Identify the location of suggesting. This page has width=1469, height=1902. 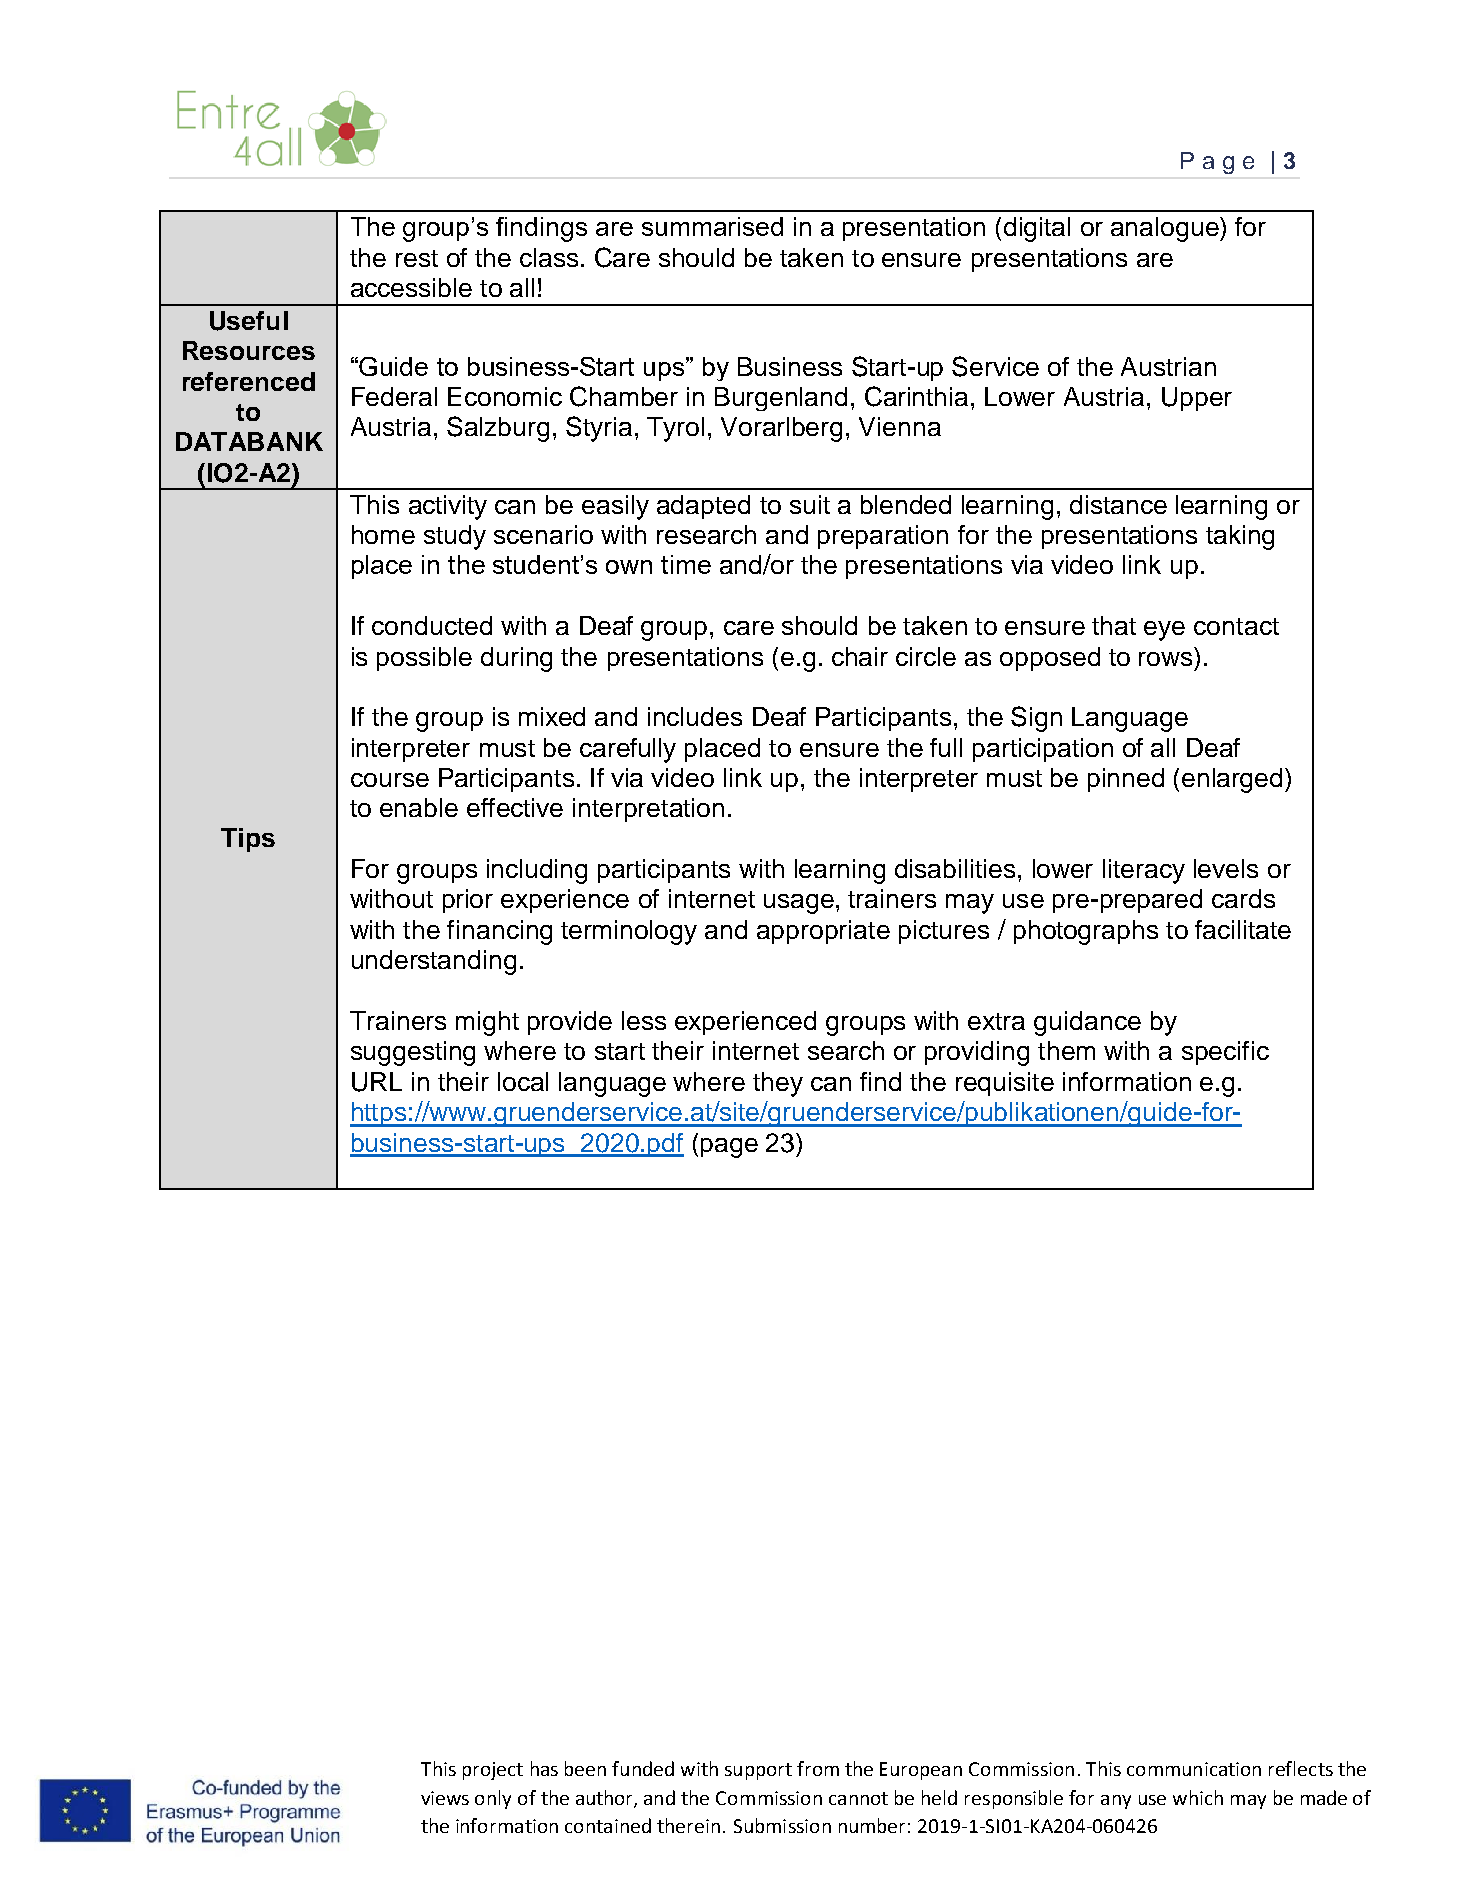
(413, 1053).
